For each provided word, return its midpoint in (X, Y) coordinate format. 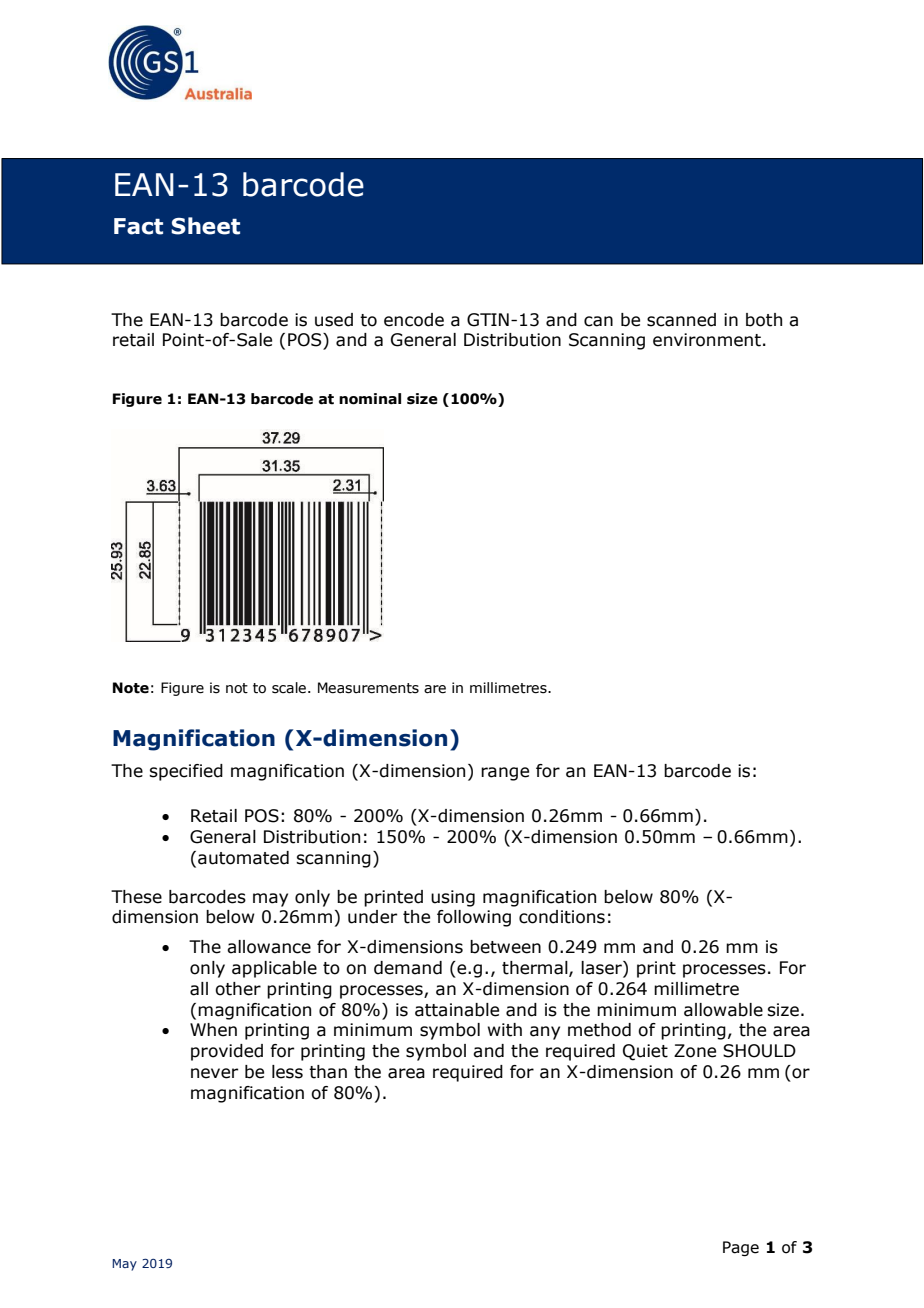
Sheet (205, 226)
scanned (681, 320)
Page (741, 1248)
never (214, 1073)
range (505, 774)
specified (186, 772)
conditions (562, 917)
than (328, 1072)
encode (414, 320)
